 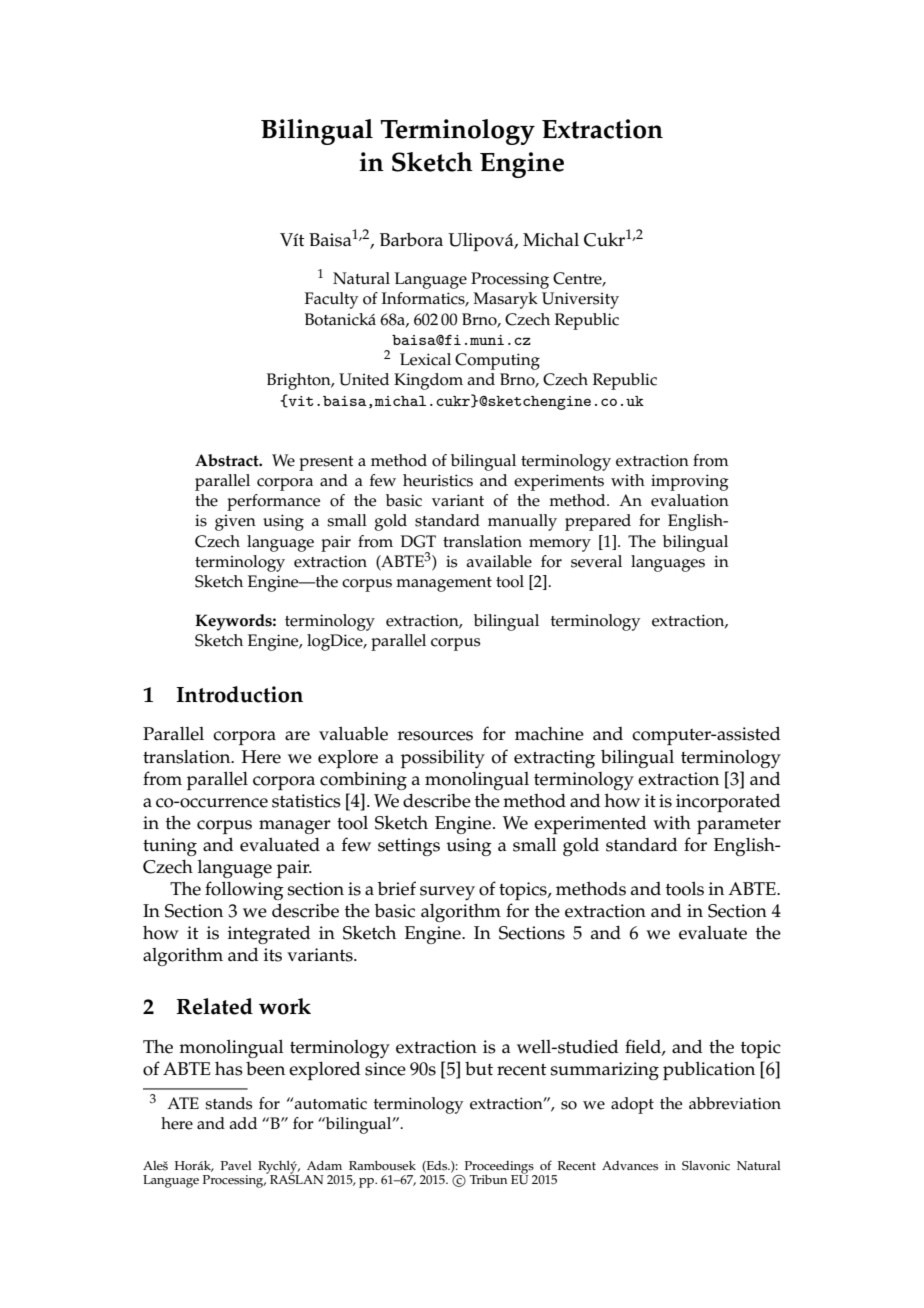 I want to click on extracting, so click(x=554, y=759).
